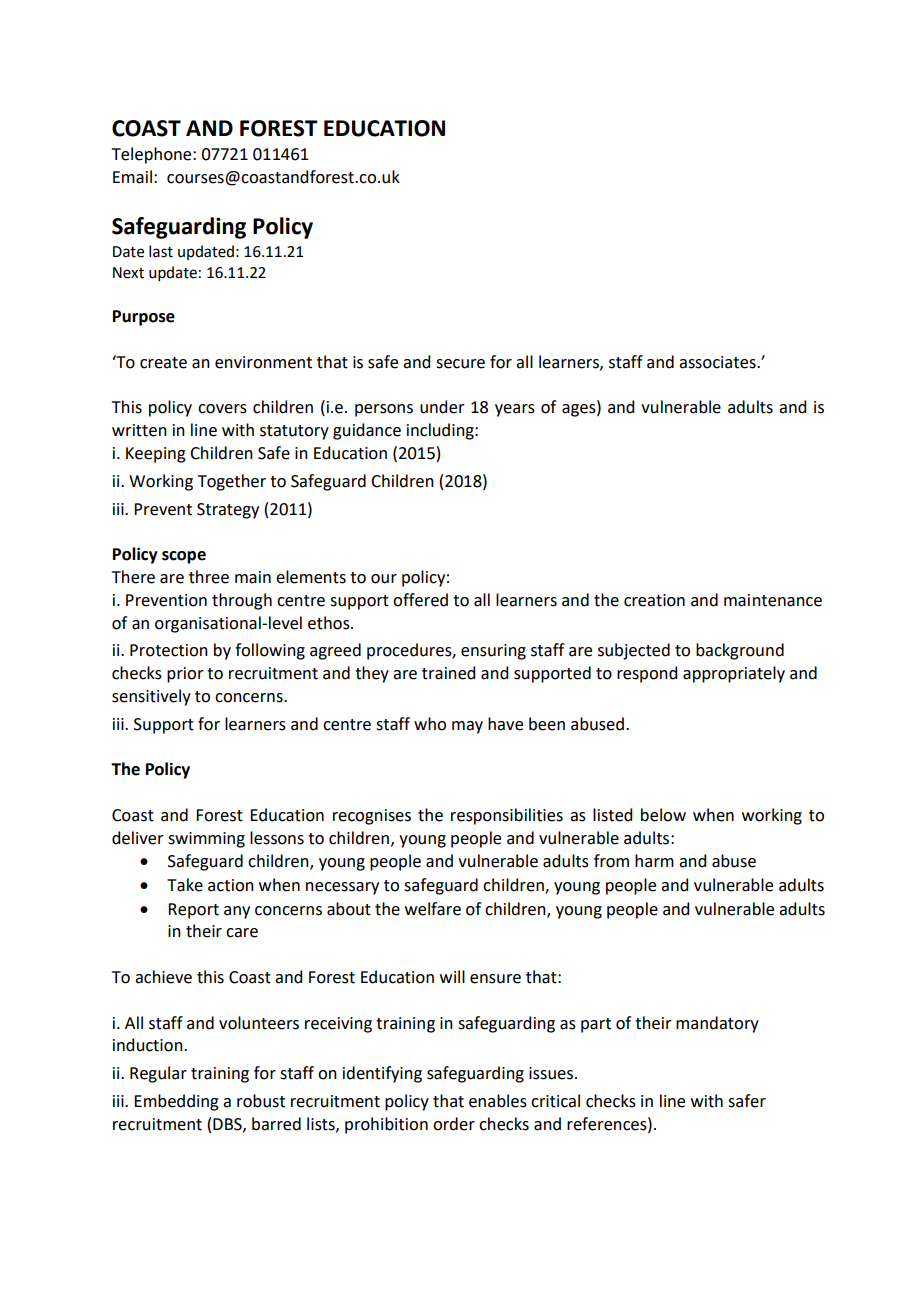 This screenshot has width=924, height=1308. I want to click on associates, so click(718, 362).
